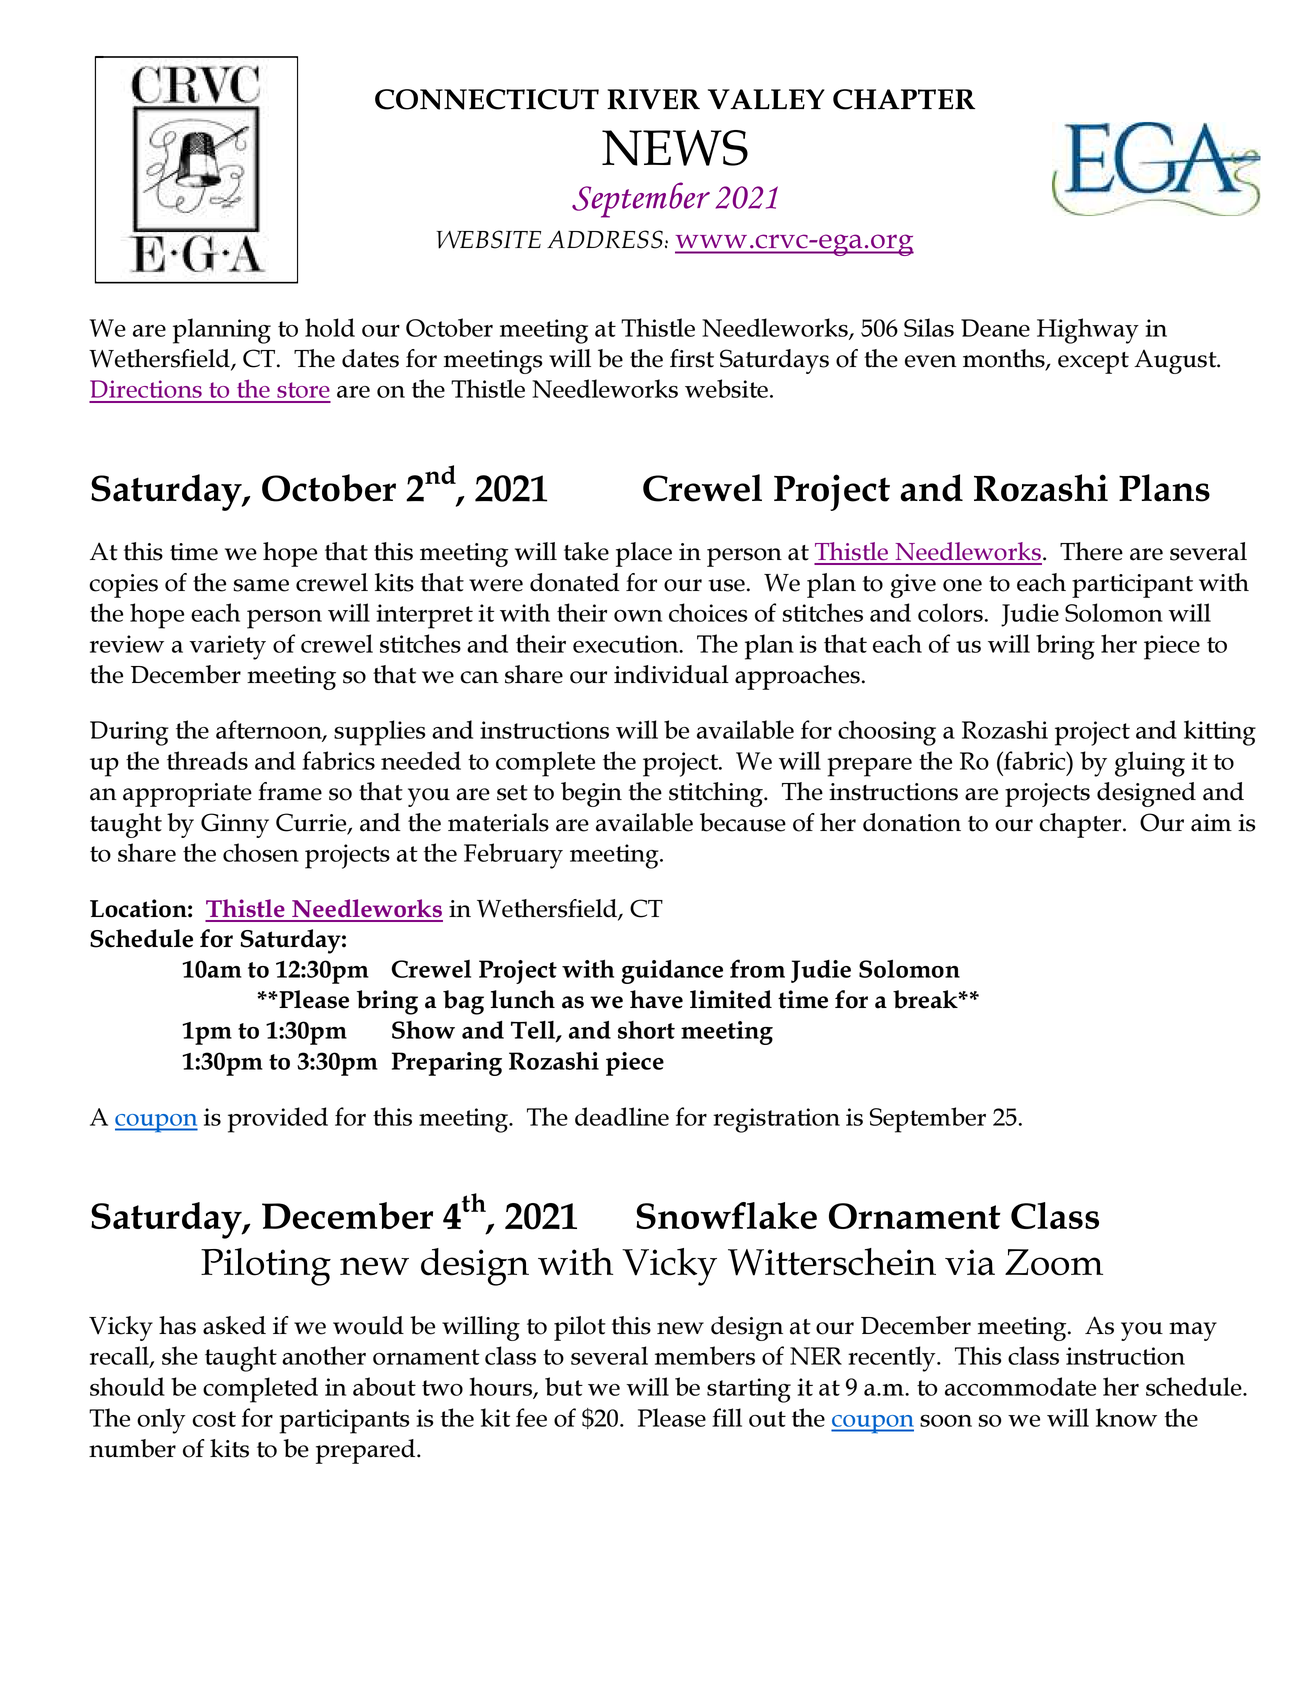 The width and height of the page is (1315, 1702). Describe the element at coordinates (672, 972) in the page. I see `guidance` at that location.
